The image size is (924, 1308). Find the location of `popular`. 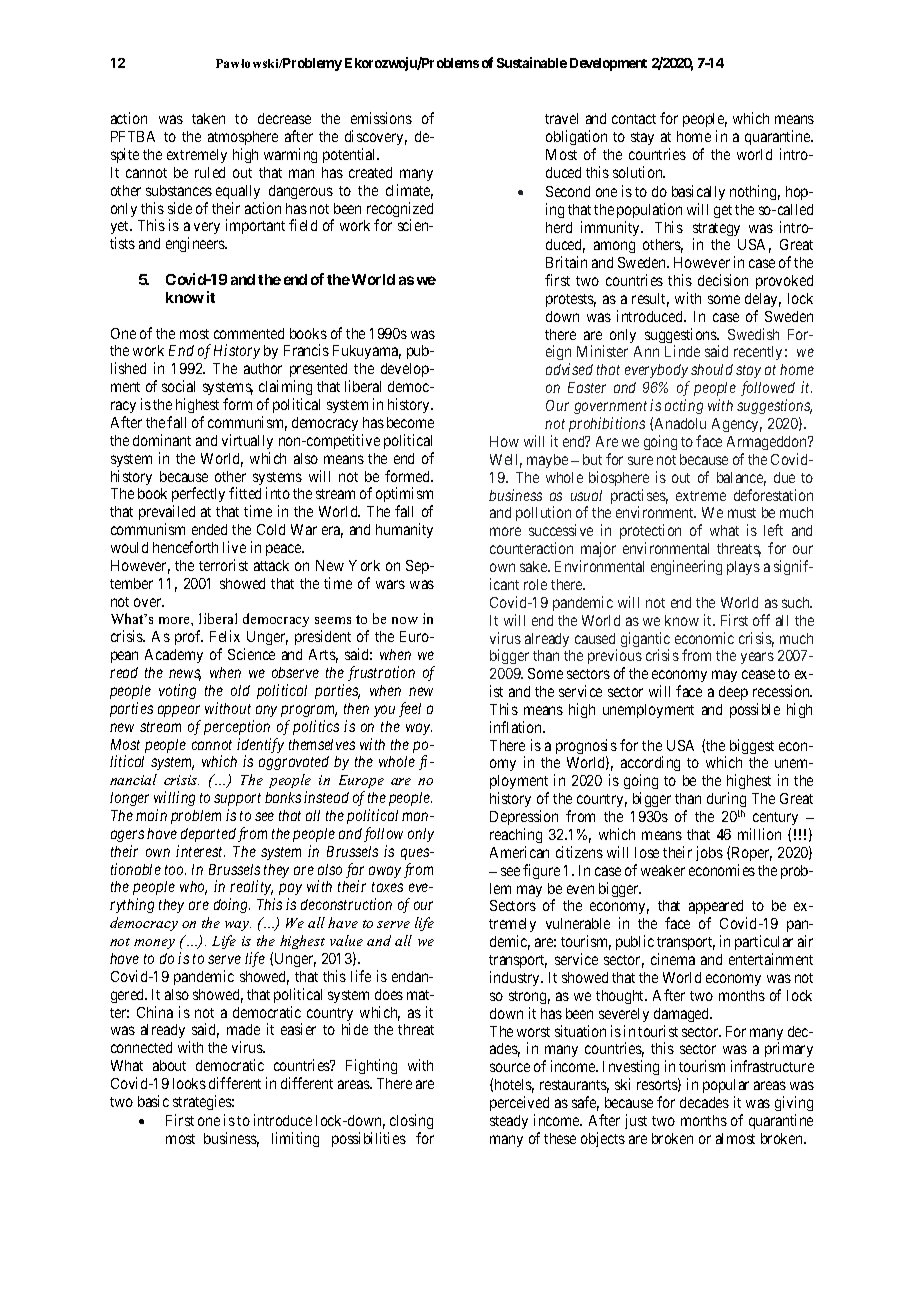

popular is located at coordinates (726, 1086).
